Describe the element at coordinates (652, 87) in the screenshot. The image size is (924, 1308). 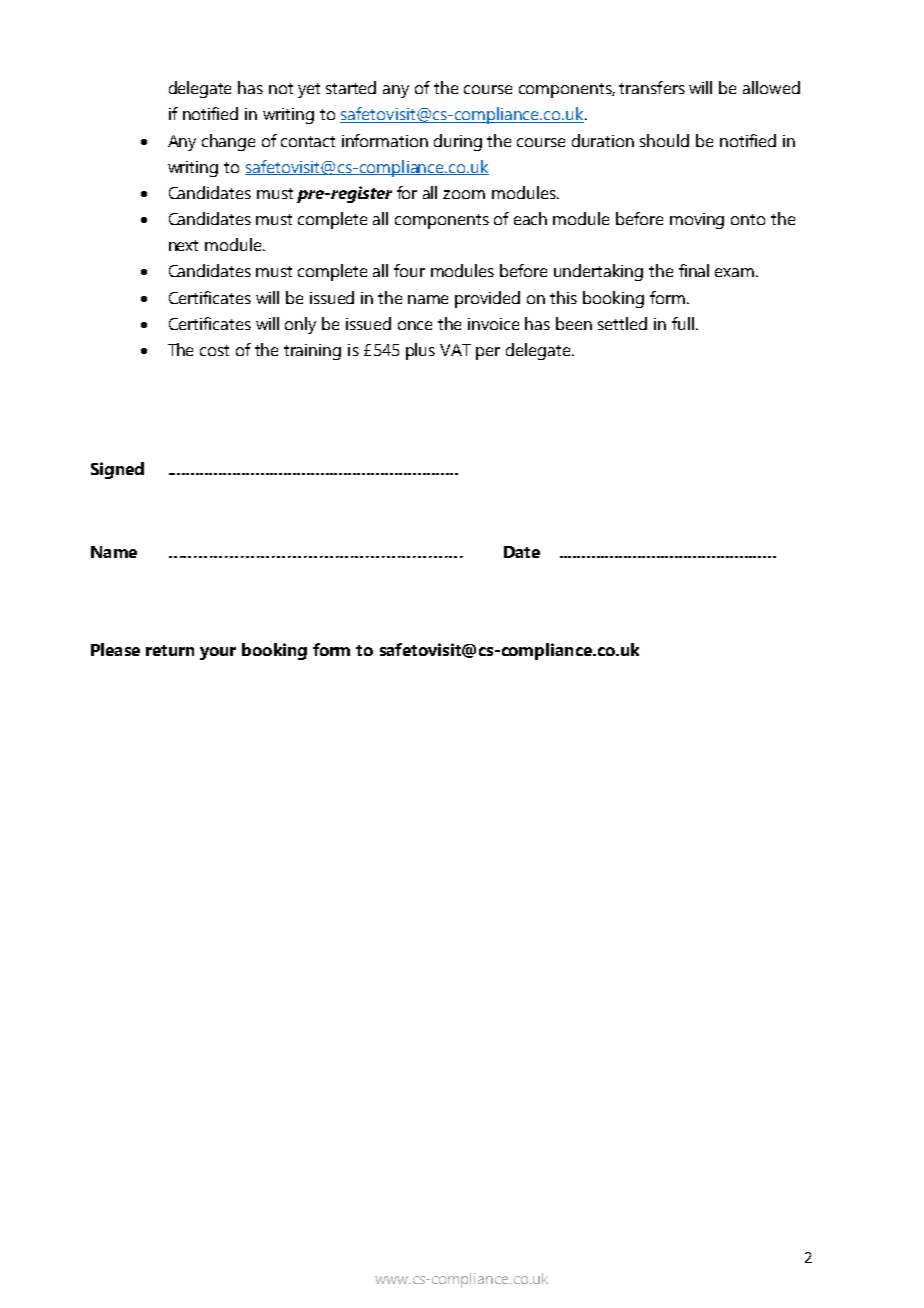
I see `transfers` at that location.
